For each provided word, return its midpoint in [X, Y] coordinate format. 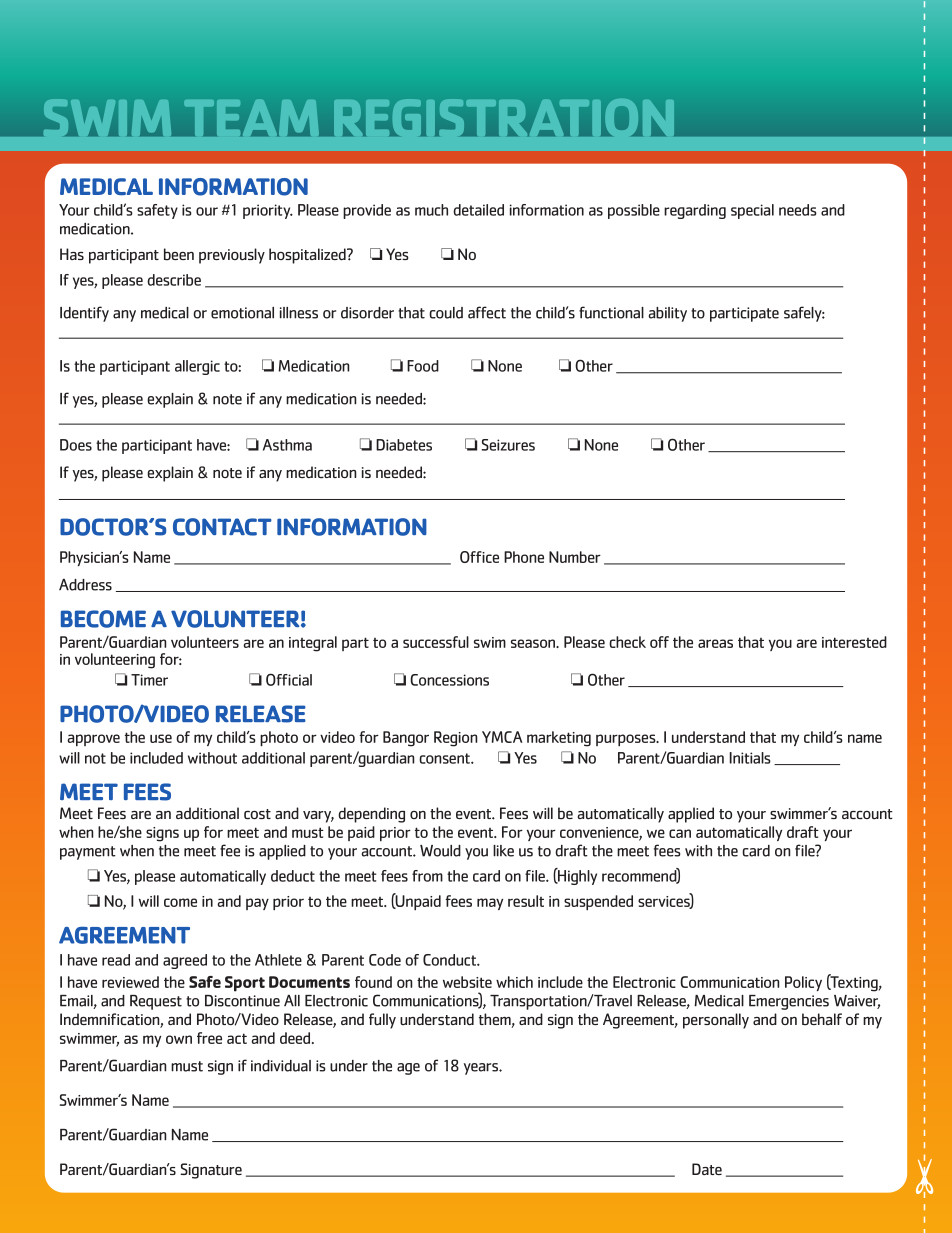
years [482, 1069]
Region [456, 739]
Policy [803, 983]
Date [707, 1169]
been [179, 254]
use [161, 738]
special [752, 211]
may [490, 904]
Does [76, 445]
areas [715, 643]
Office [479, 557]
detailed [478, 210]
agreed [185, 961]
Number [575, 557]
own [179, 1039]
